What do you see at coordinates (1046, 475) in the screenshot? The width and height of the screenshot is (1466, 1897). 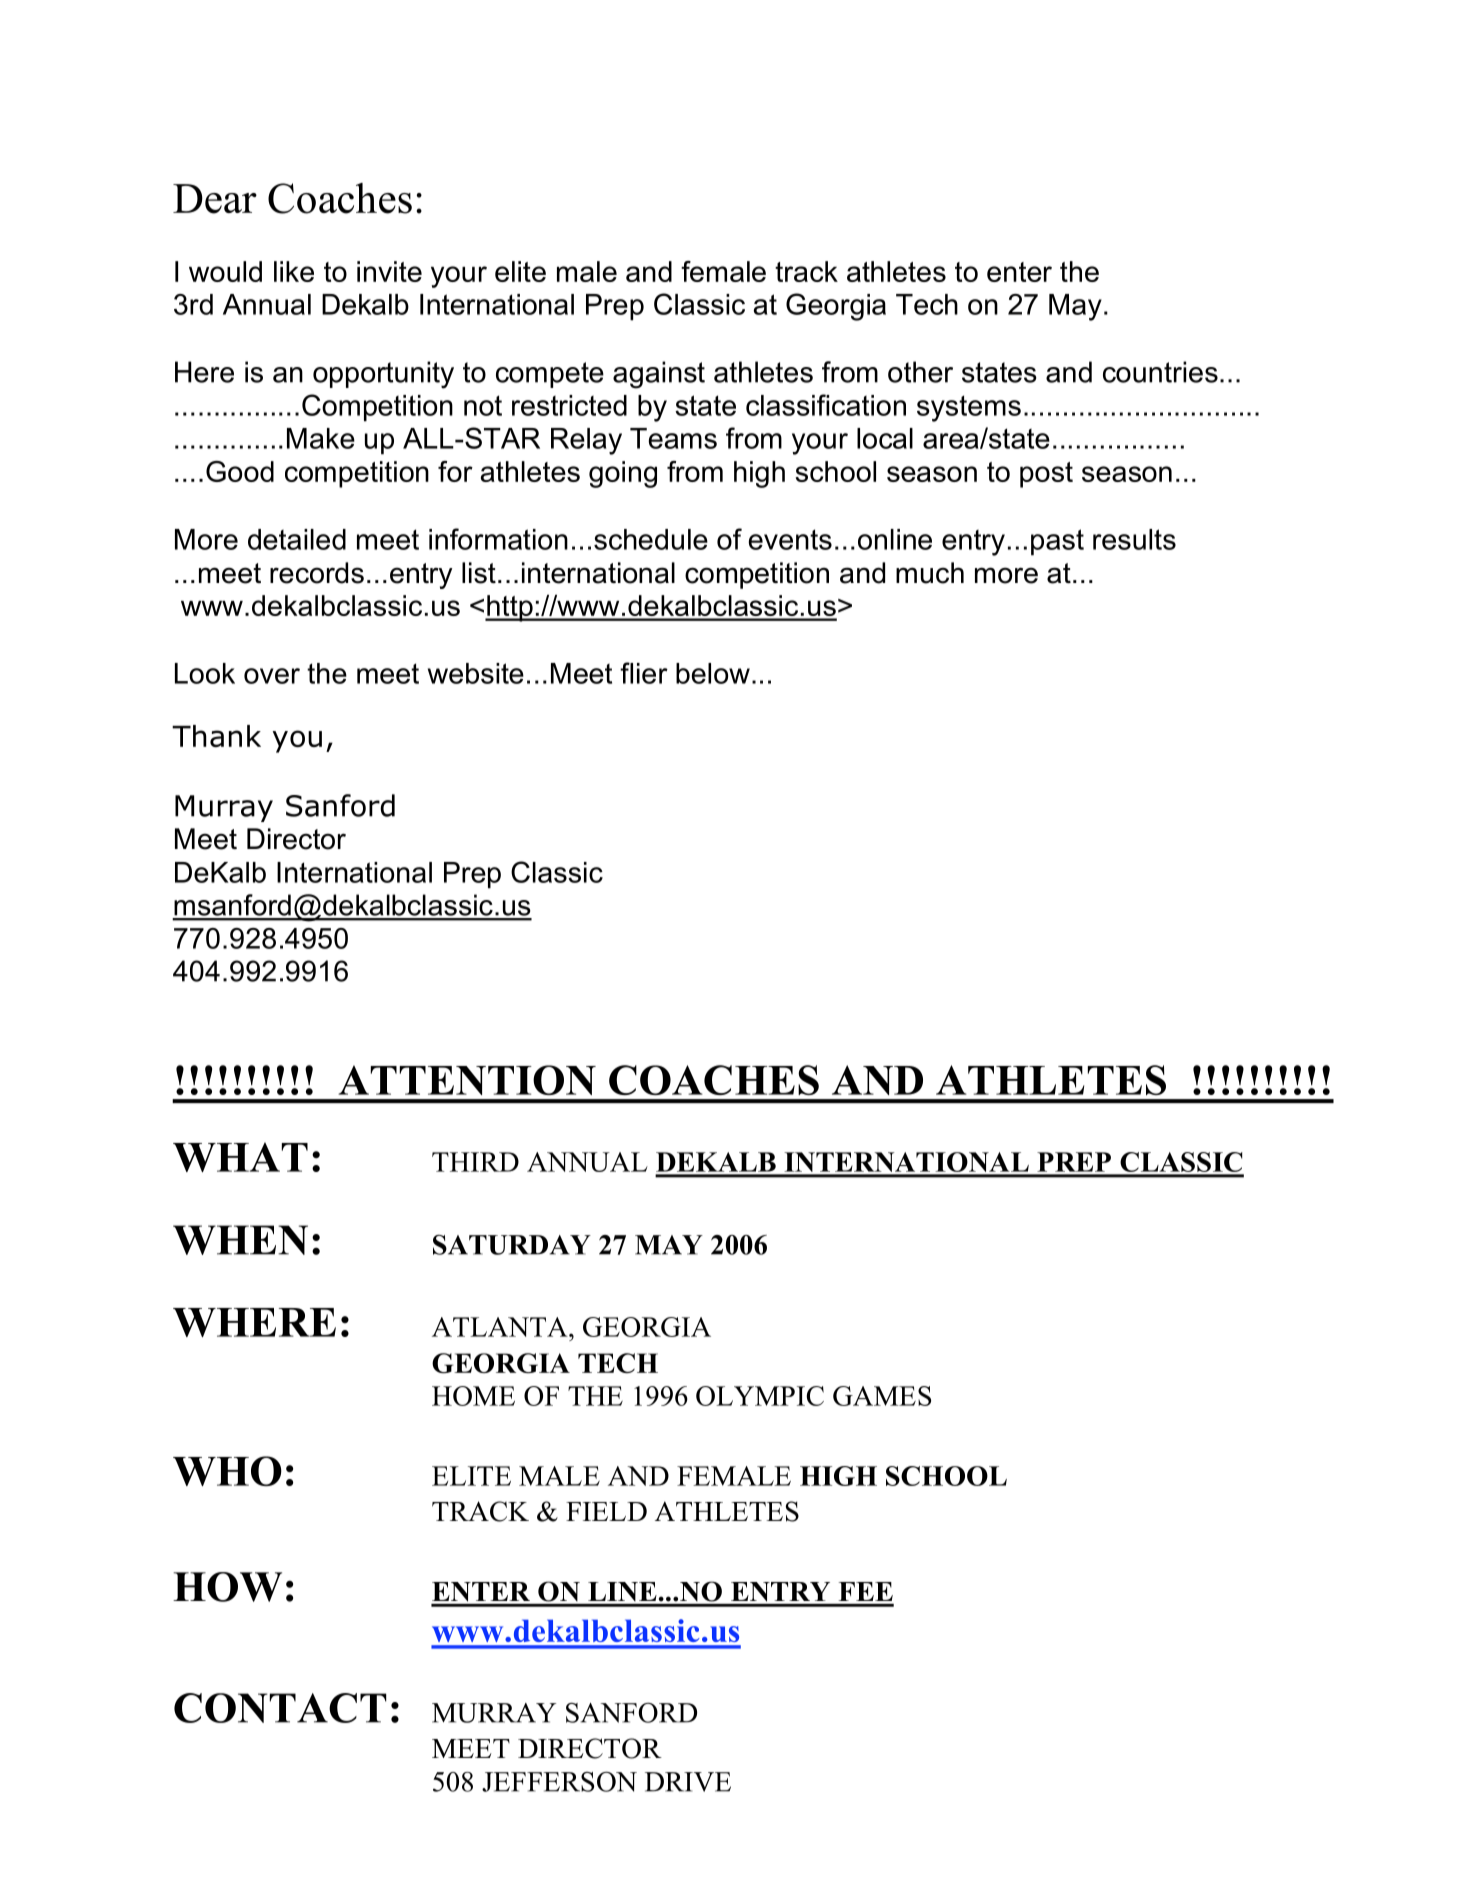 I see `post` at bounding box center [1046, 475].
